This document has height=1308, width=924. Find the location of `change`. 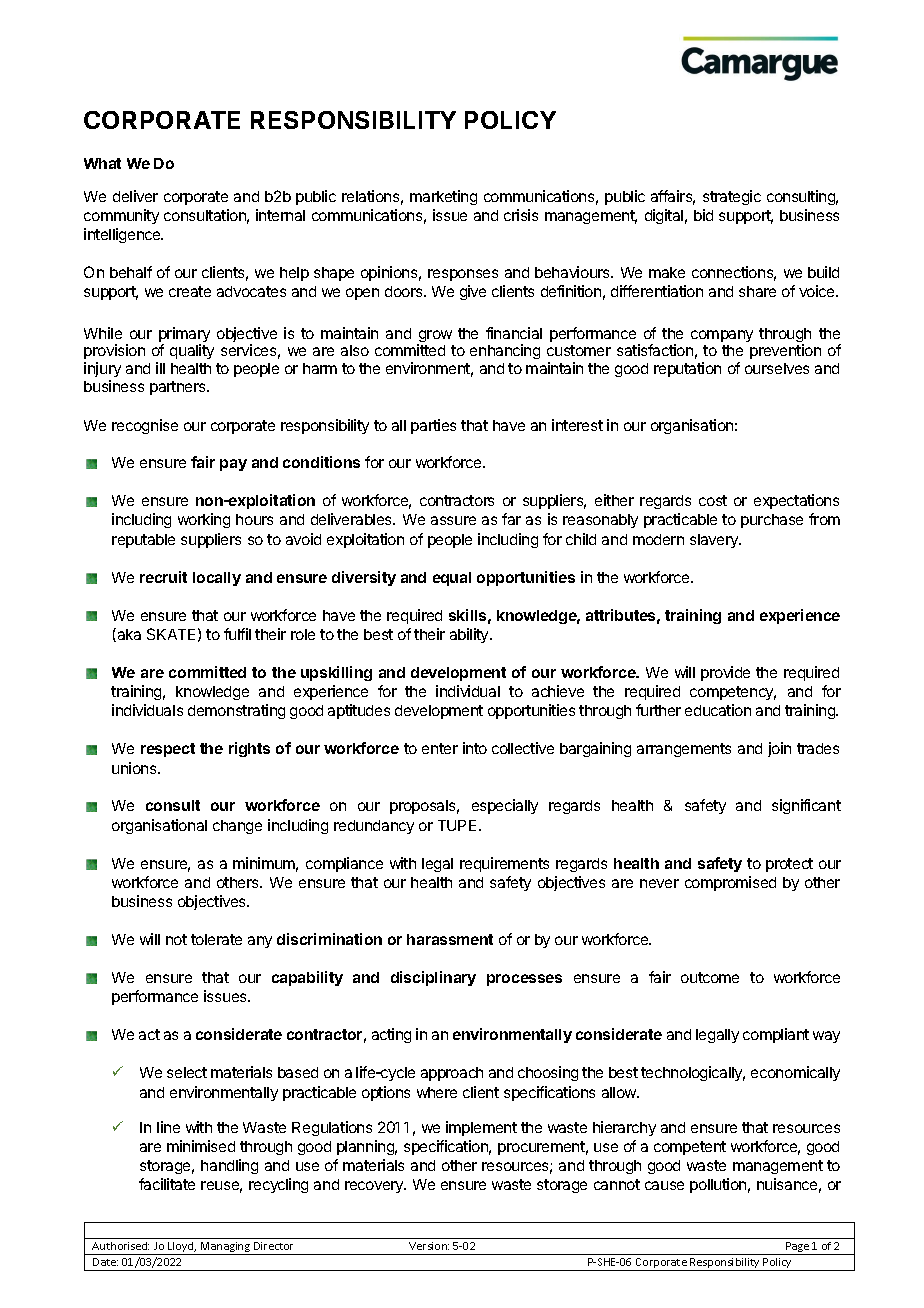

change is located at coordinates (237, 827).
